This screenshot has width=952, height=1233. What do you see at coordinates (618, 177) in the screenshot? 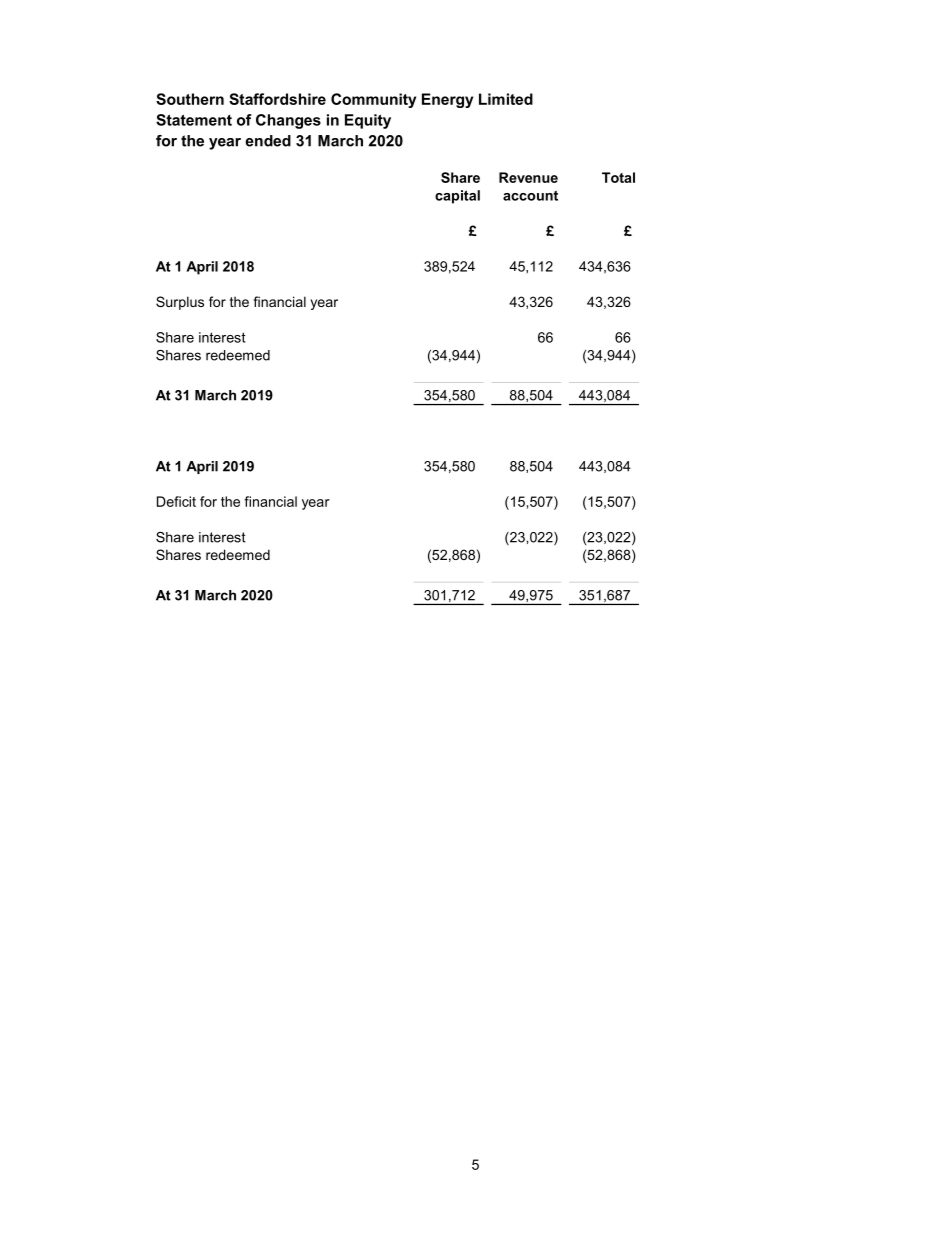
I see `Total` at bounding box center [618, 177].
